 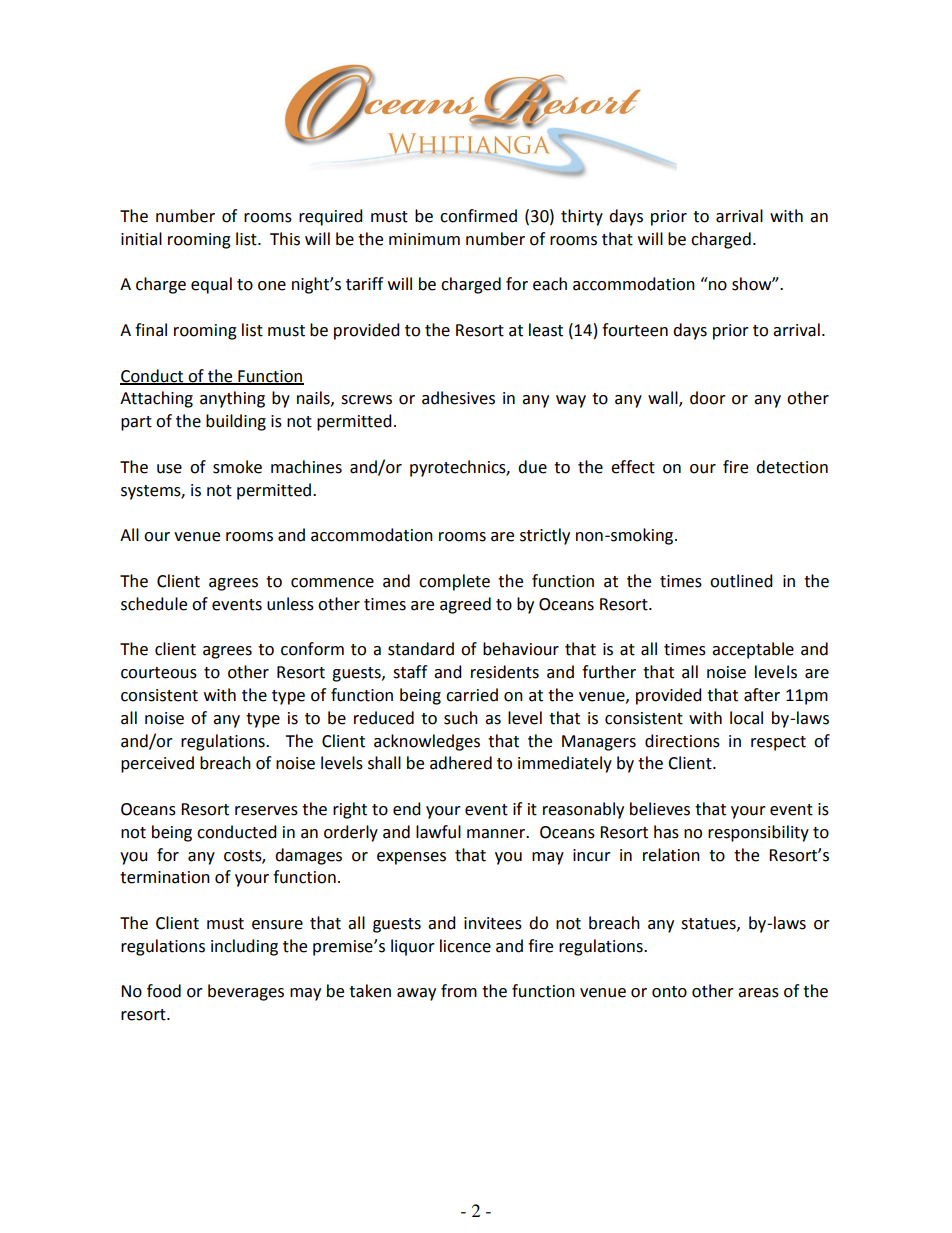 What do you see at coordinates (266, 811) in the image?
I see `reserves` at bounding box center [266, 811].
